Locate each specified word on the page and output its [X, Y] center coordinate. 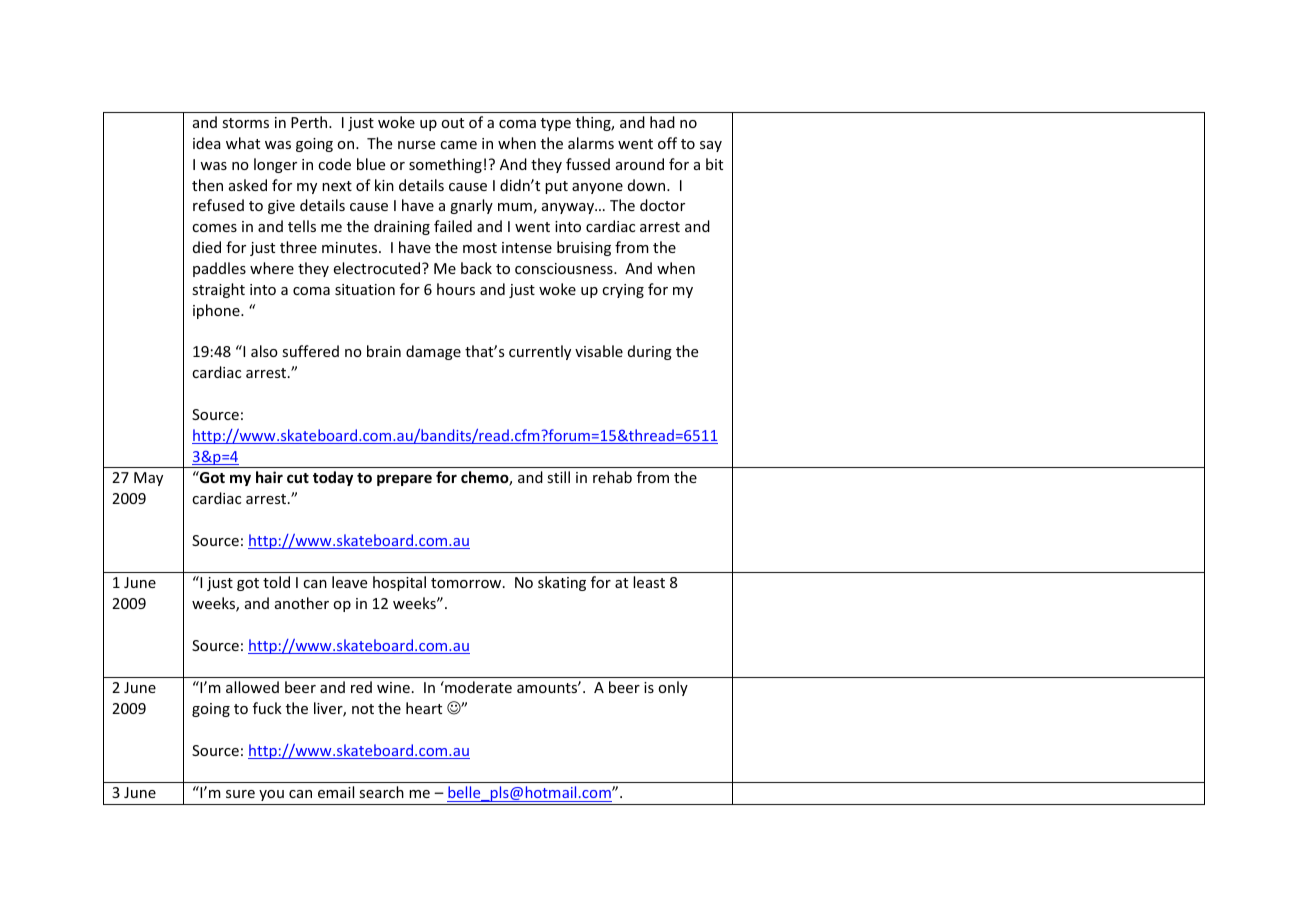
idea [207, 143]
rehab [612, 477]
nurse [416, 145]
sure [240, 794]
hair [269, 477]
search [381, 792]
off [667, 143]
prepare [404, 480]
